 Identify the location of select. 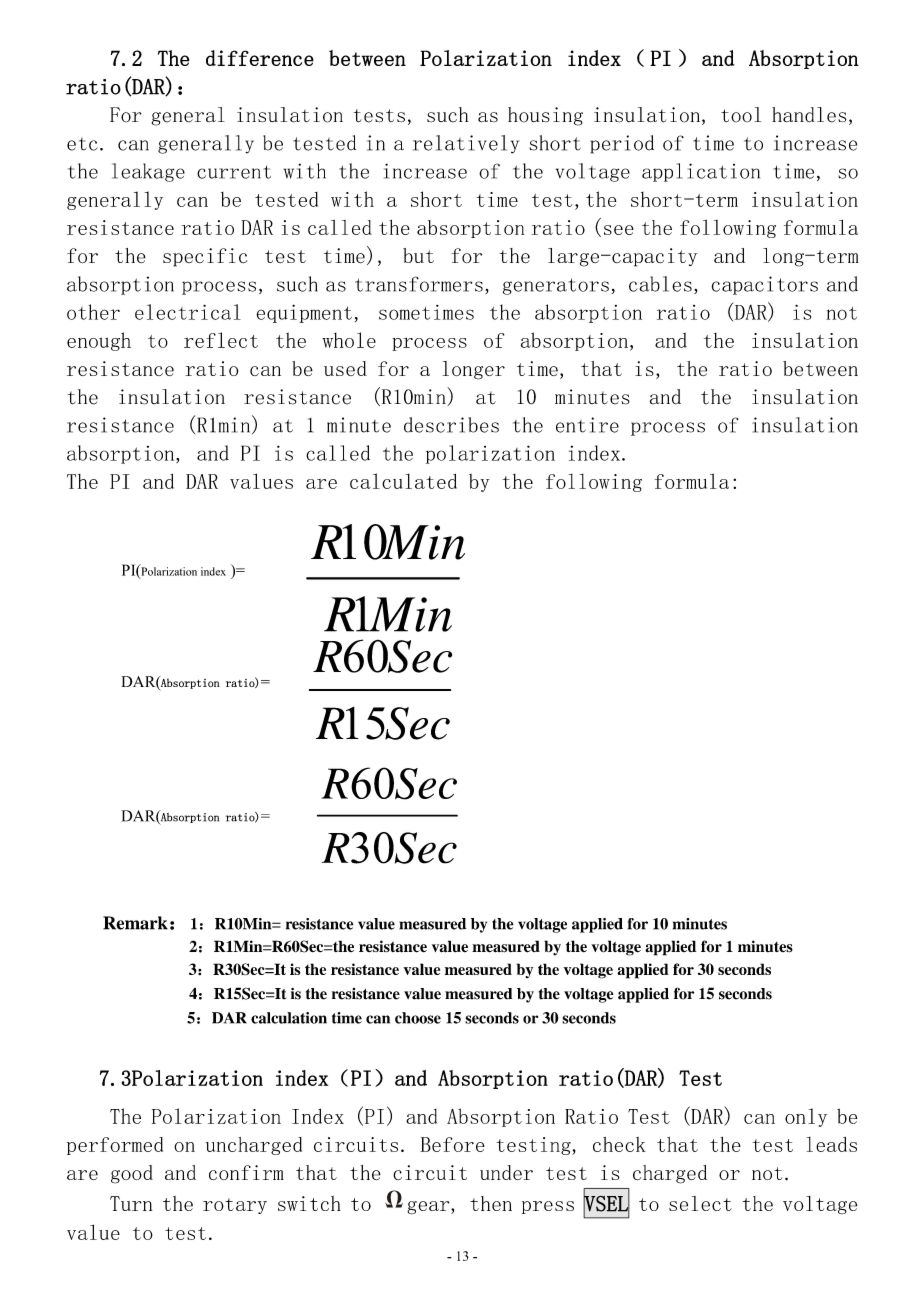
(700, 1203).
